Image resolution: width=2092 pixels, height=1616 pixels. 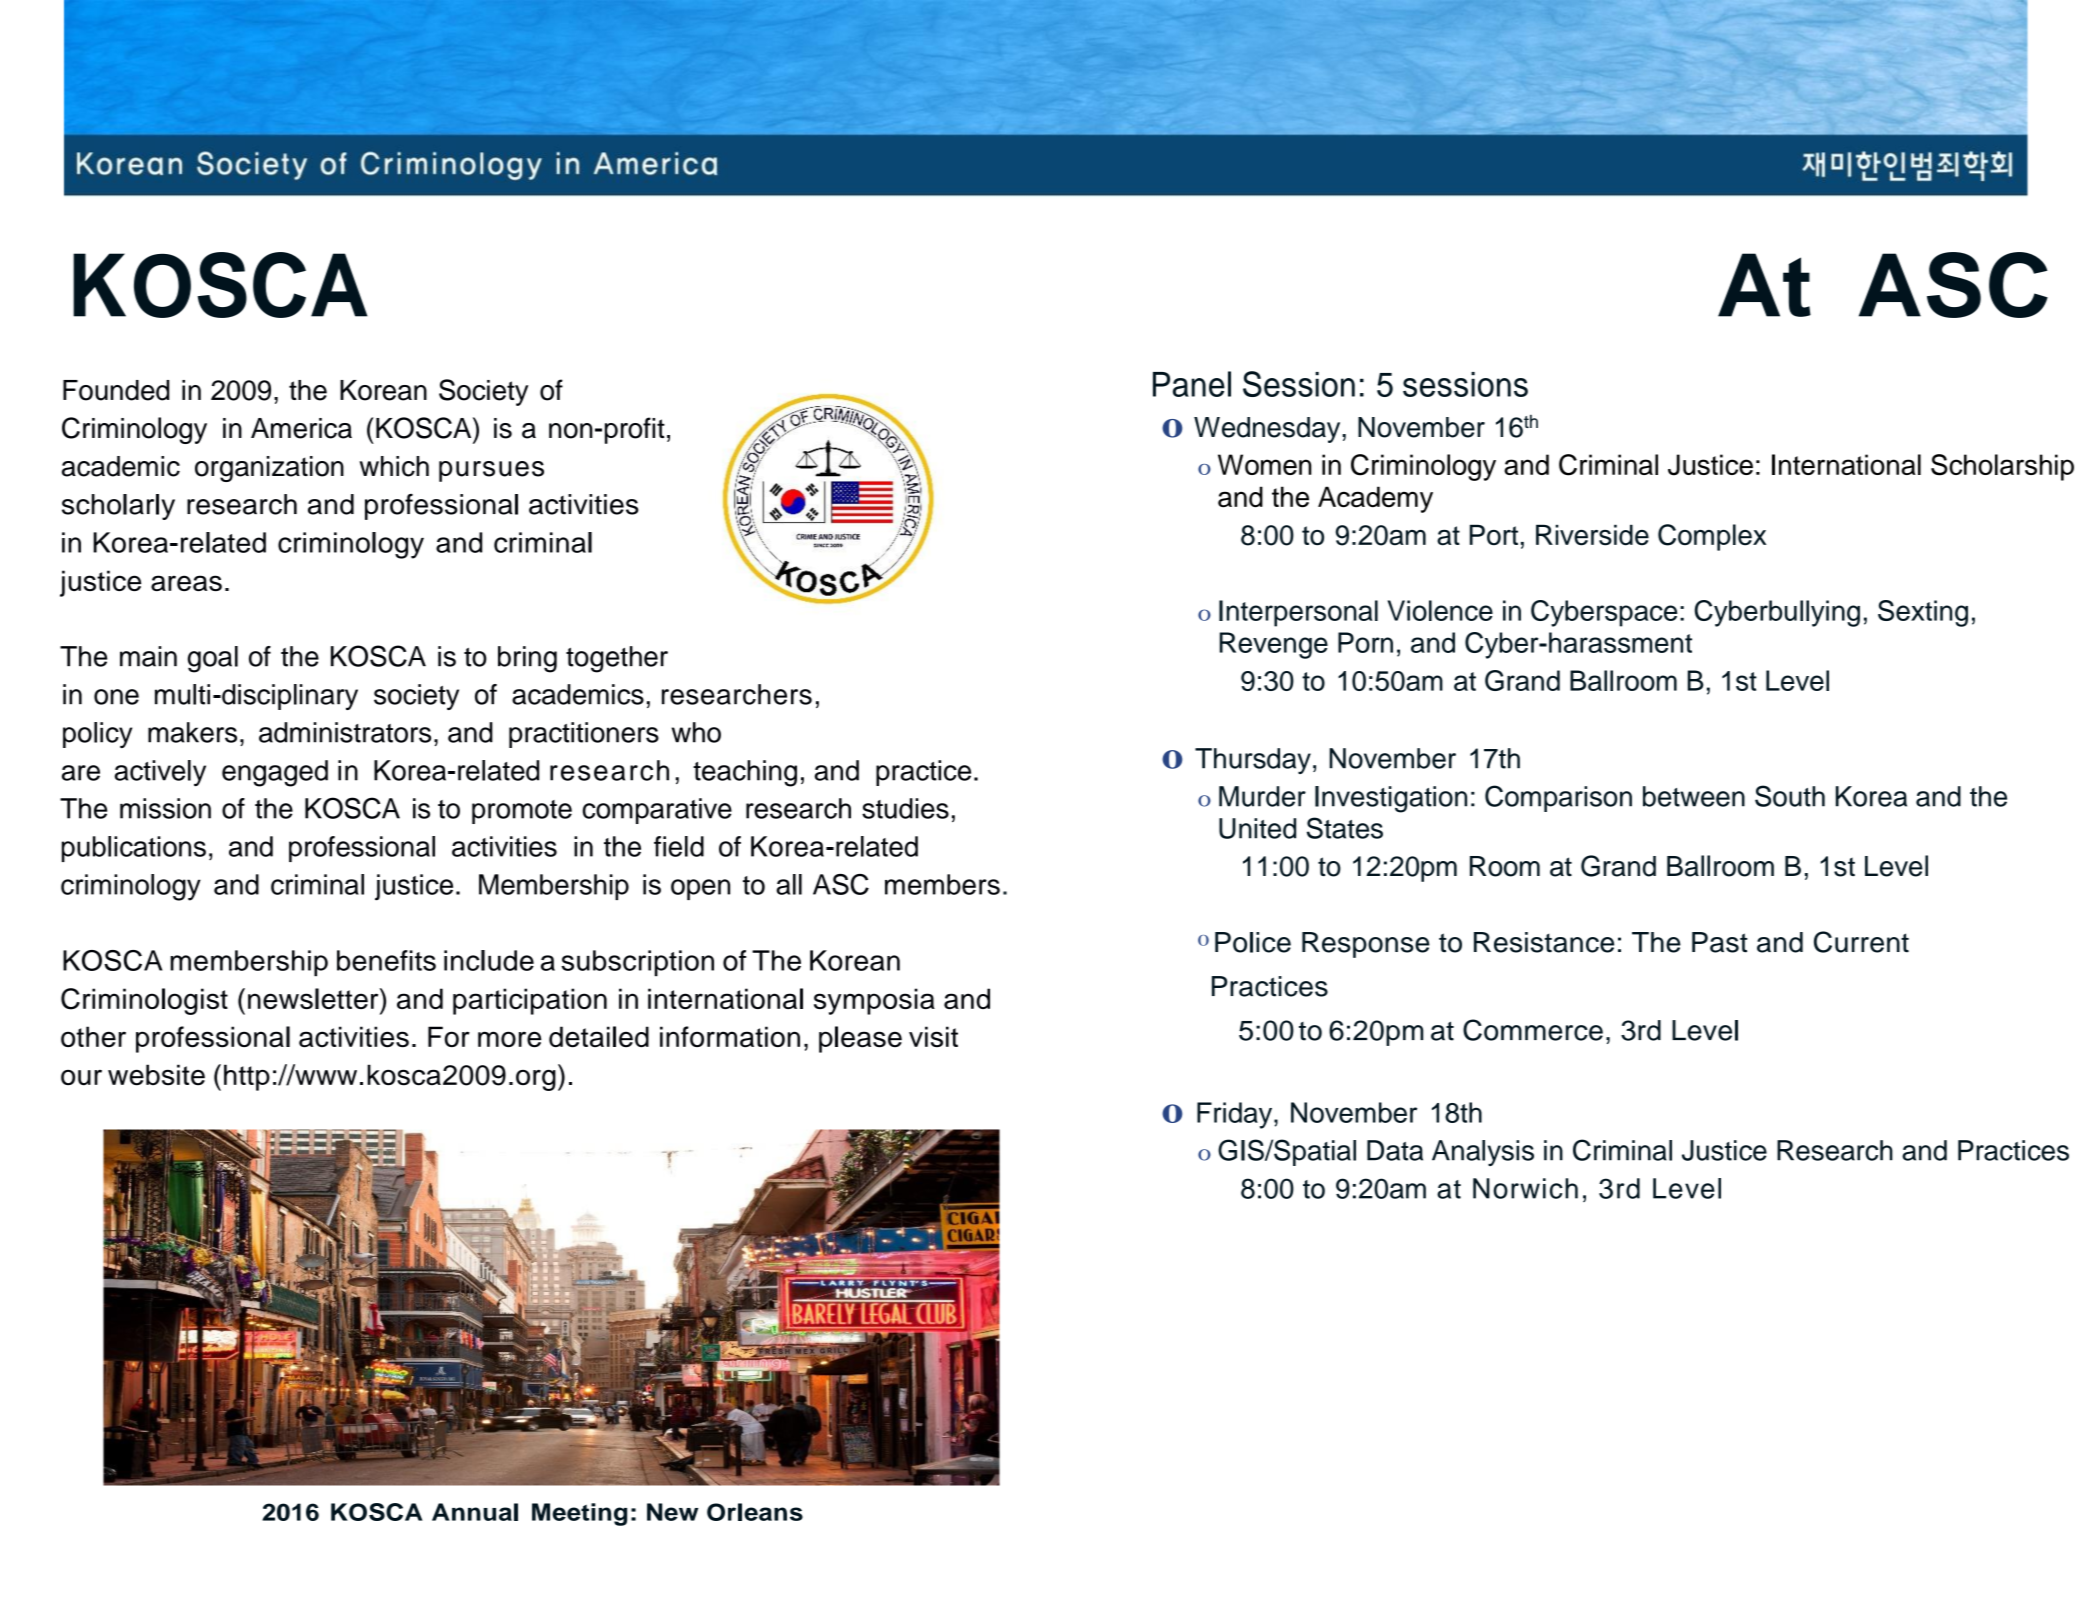 What do you see at coordinates (1236, 1115) in the image?
I see `Friday` at bounding box center [1236, 1115].
